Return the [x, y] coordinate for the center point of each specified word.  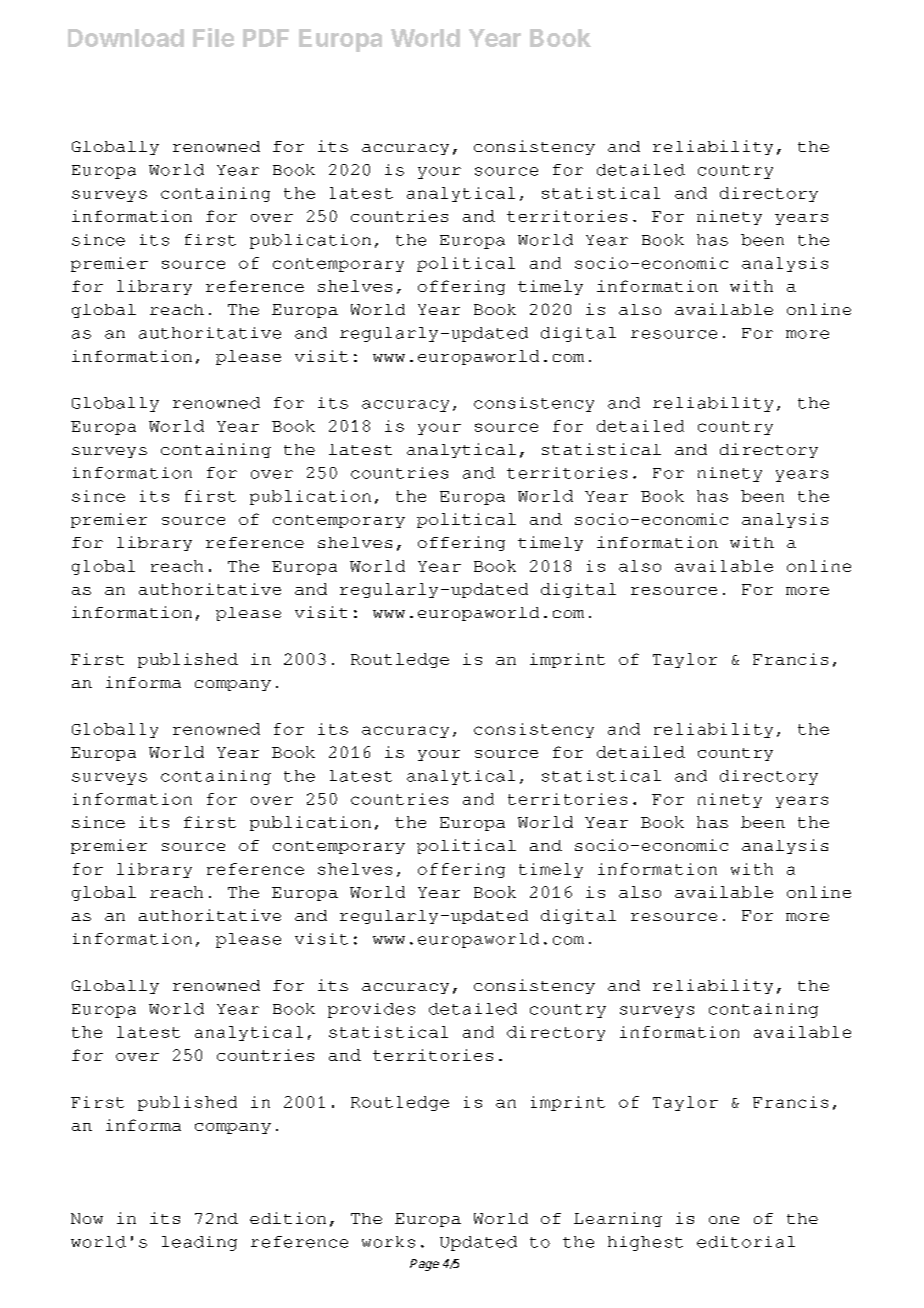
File [213, 37]
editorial [746, 1242]
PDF [266, 38]
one [724, 1220]
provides [371, 1010]
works [388, 1242]
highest [645, 1243]
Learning [618, 1219]
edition [288, 1218]
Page [424, 1265]
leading [199, 1243]
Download [126, 38]
